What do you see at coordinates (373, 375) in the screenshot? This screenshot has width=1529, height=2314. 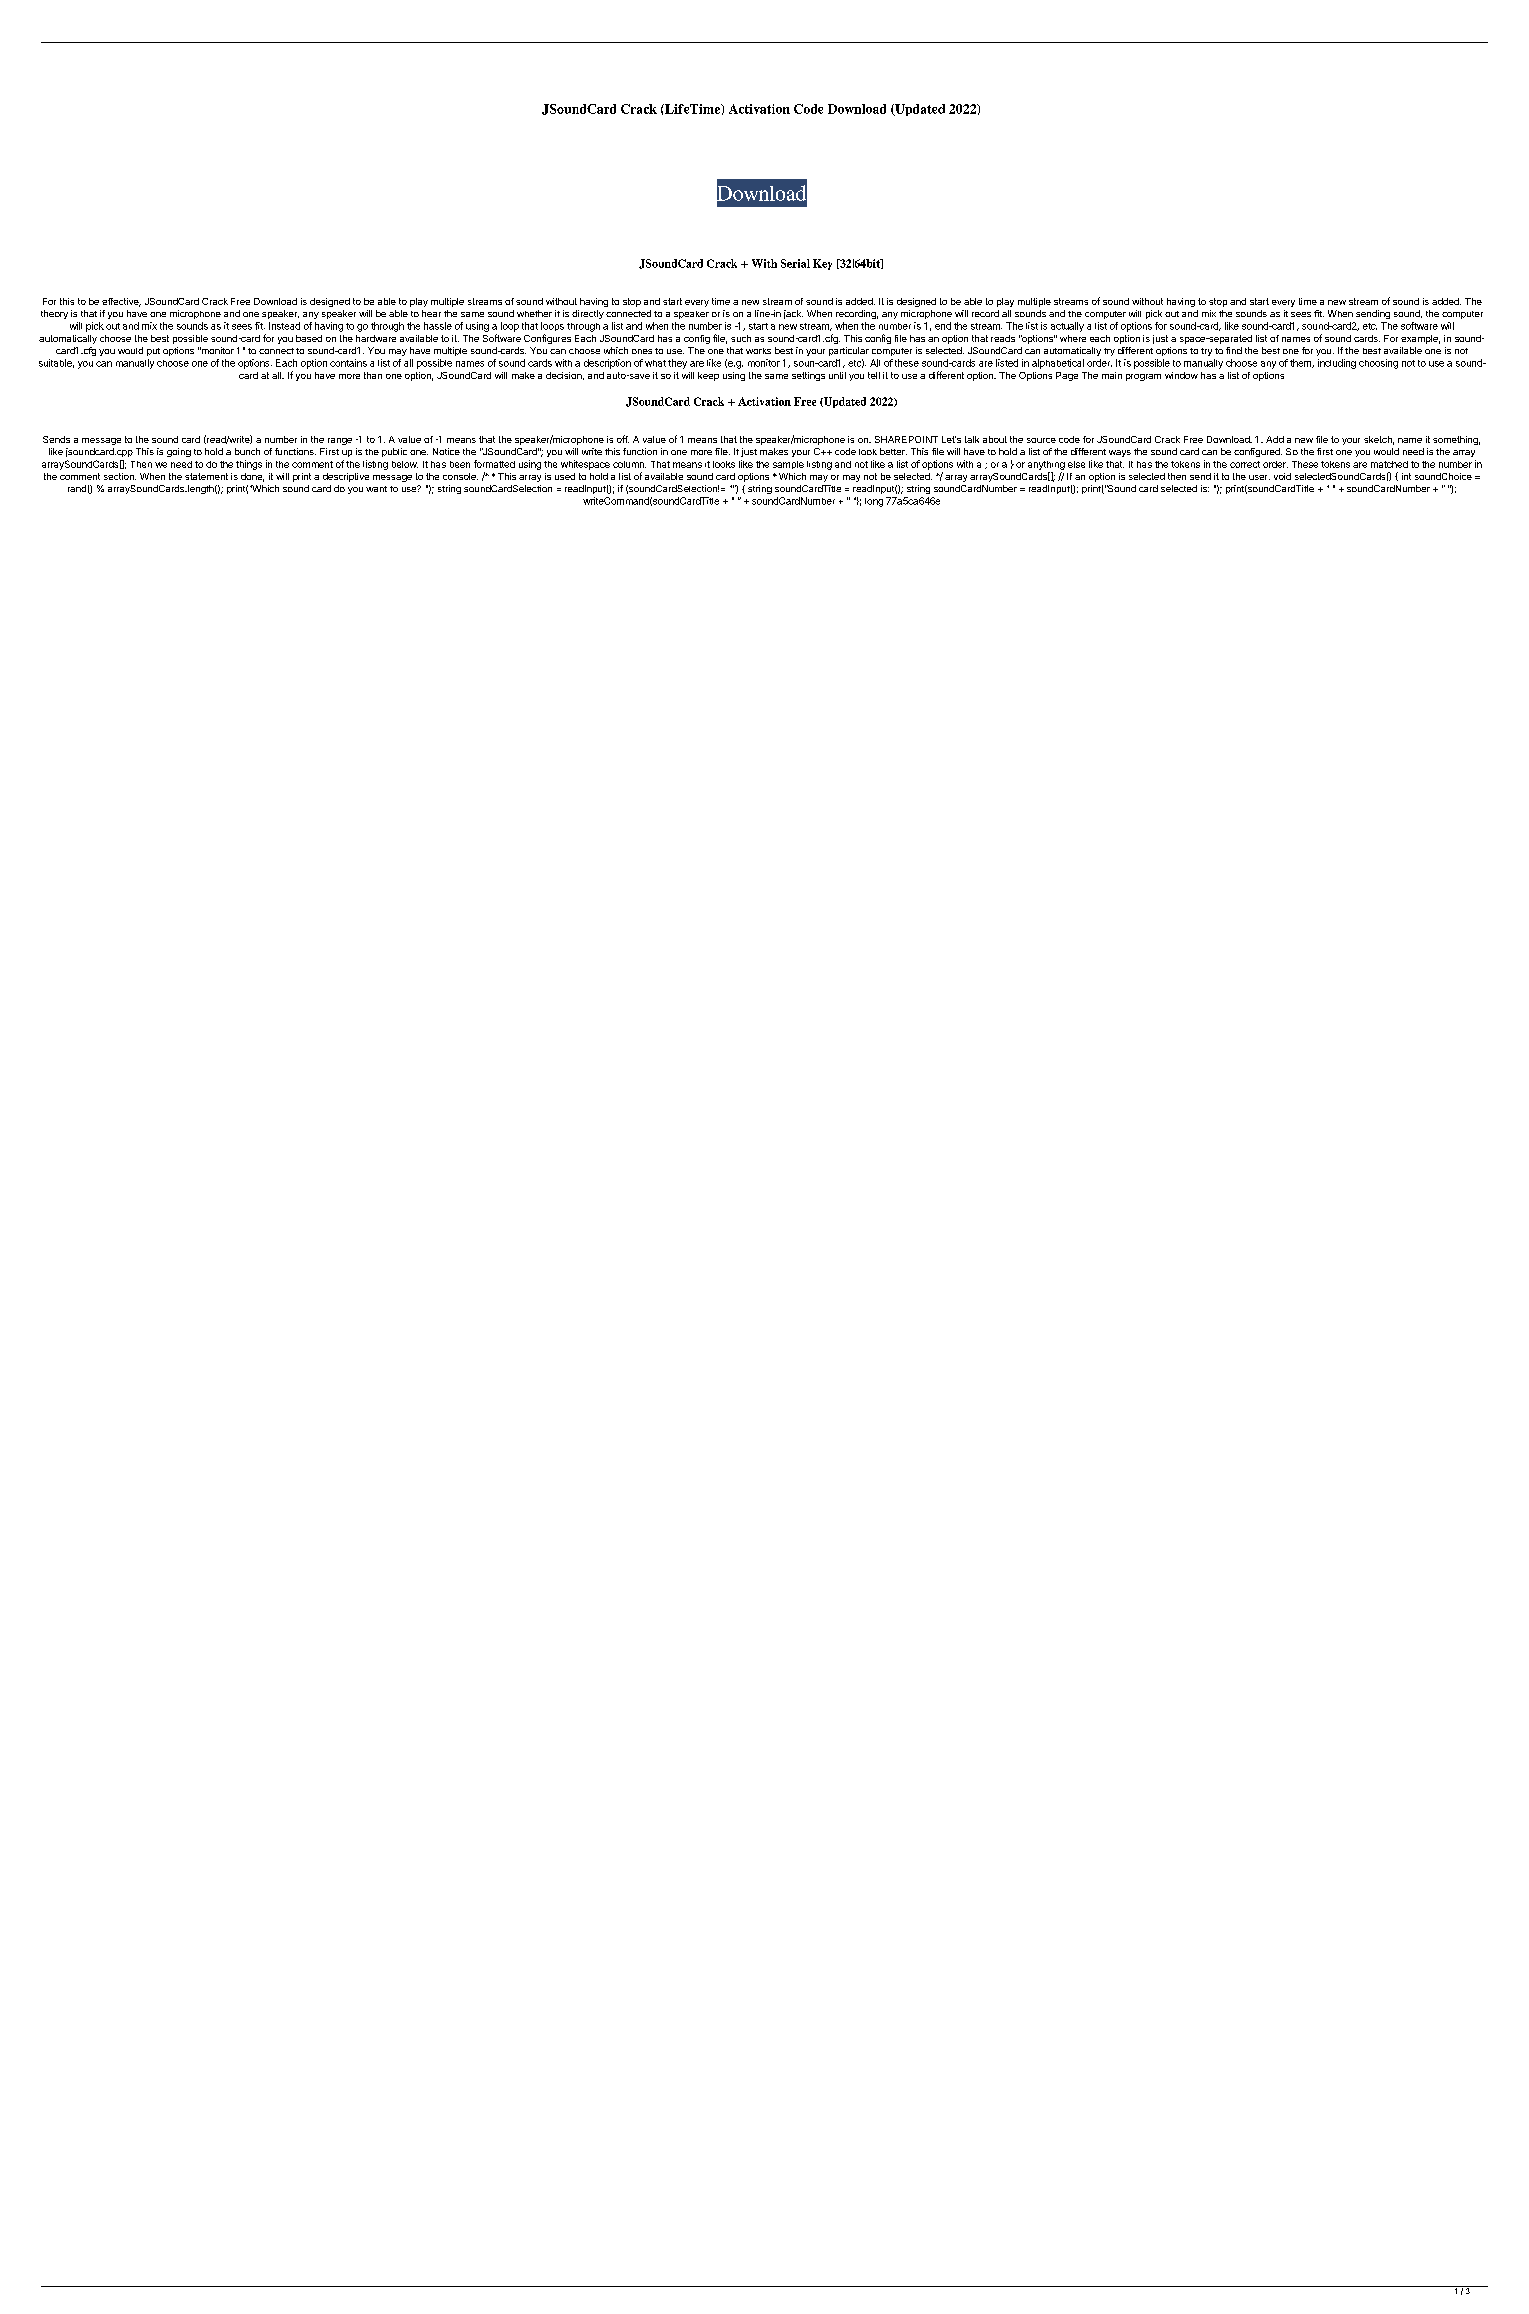 I see `than` at bounding box center [373, 375].
